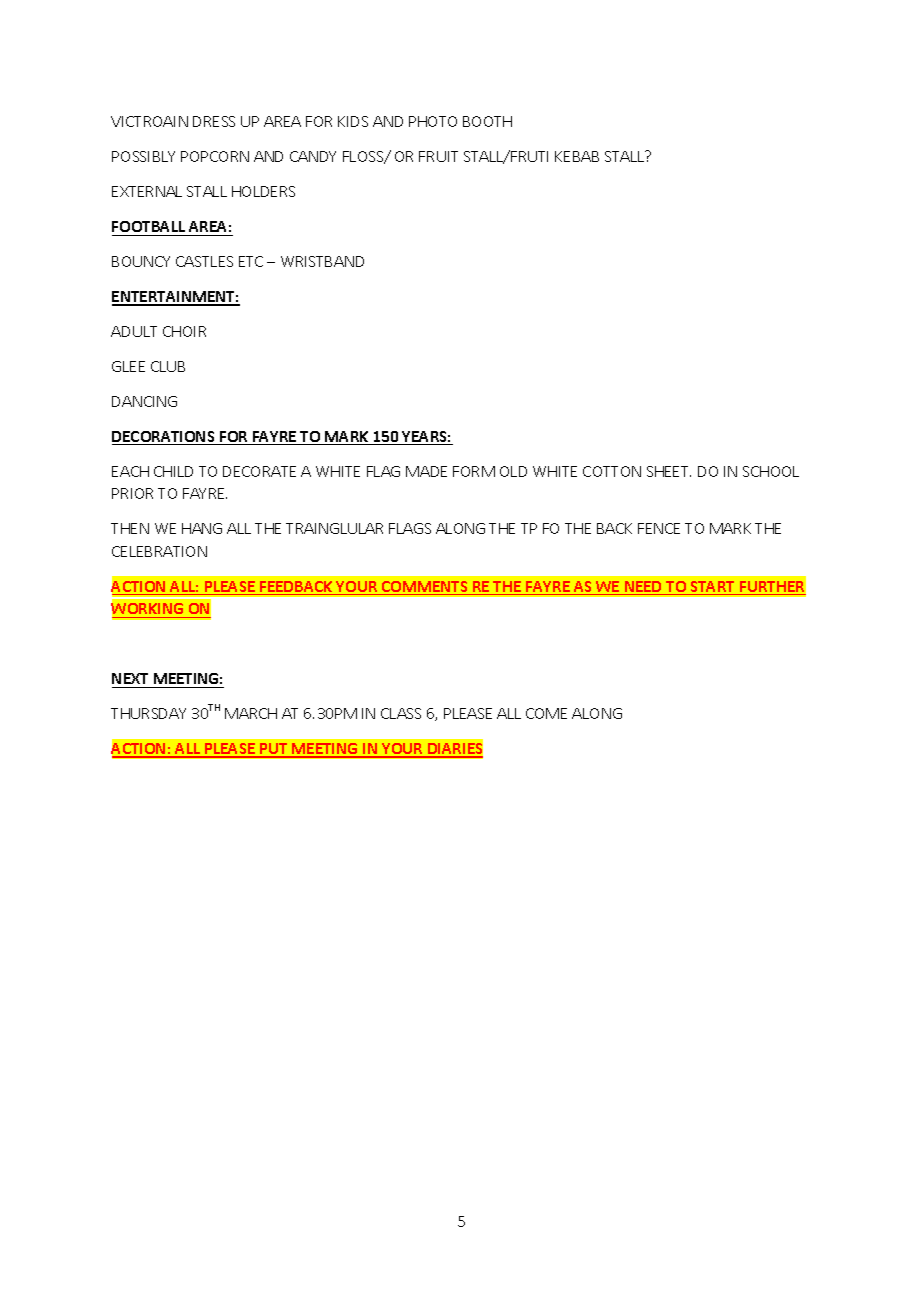 The width and height of the document is (924, 1308). Describe the element at coordinates (438, 156) in the document. I see `FRUIT` at that location.
